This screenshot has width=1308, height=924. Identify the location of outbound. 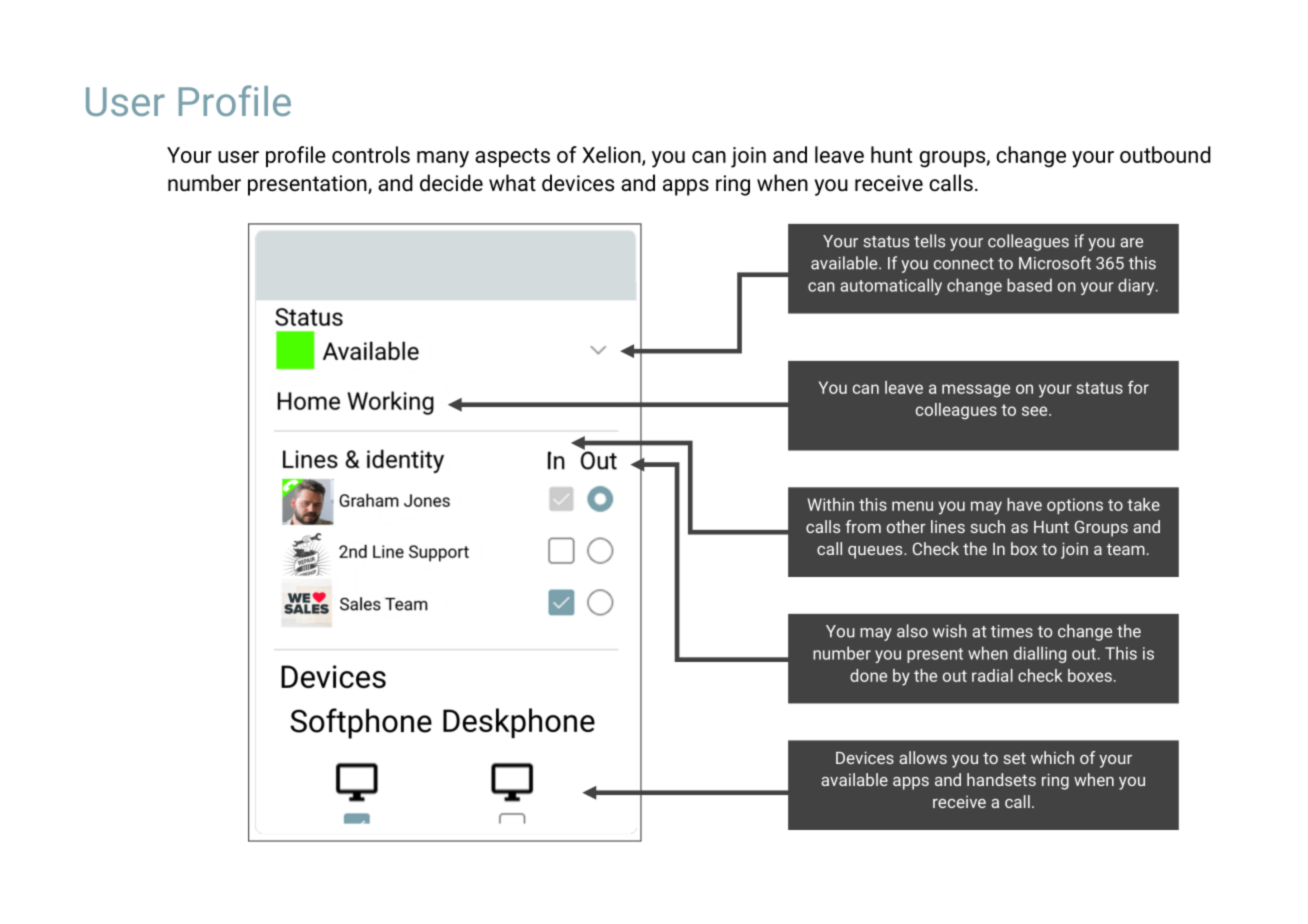
(1165, 154).
